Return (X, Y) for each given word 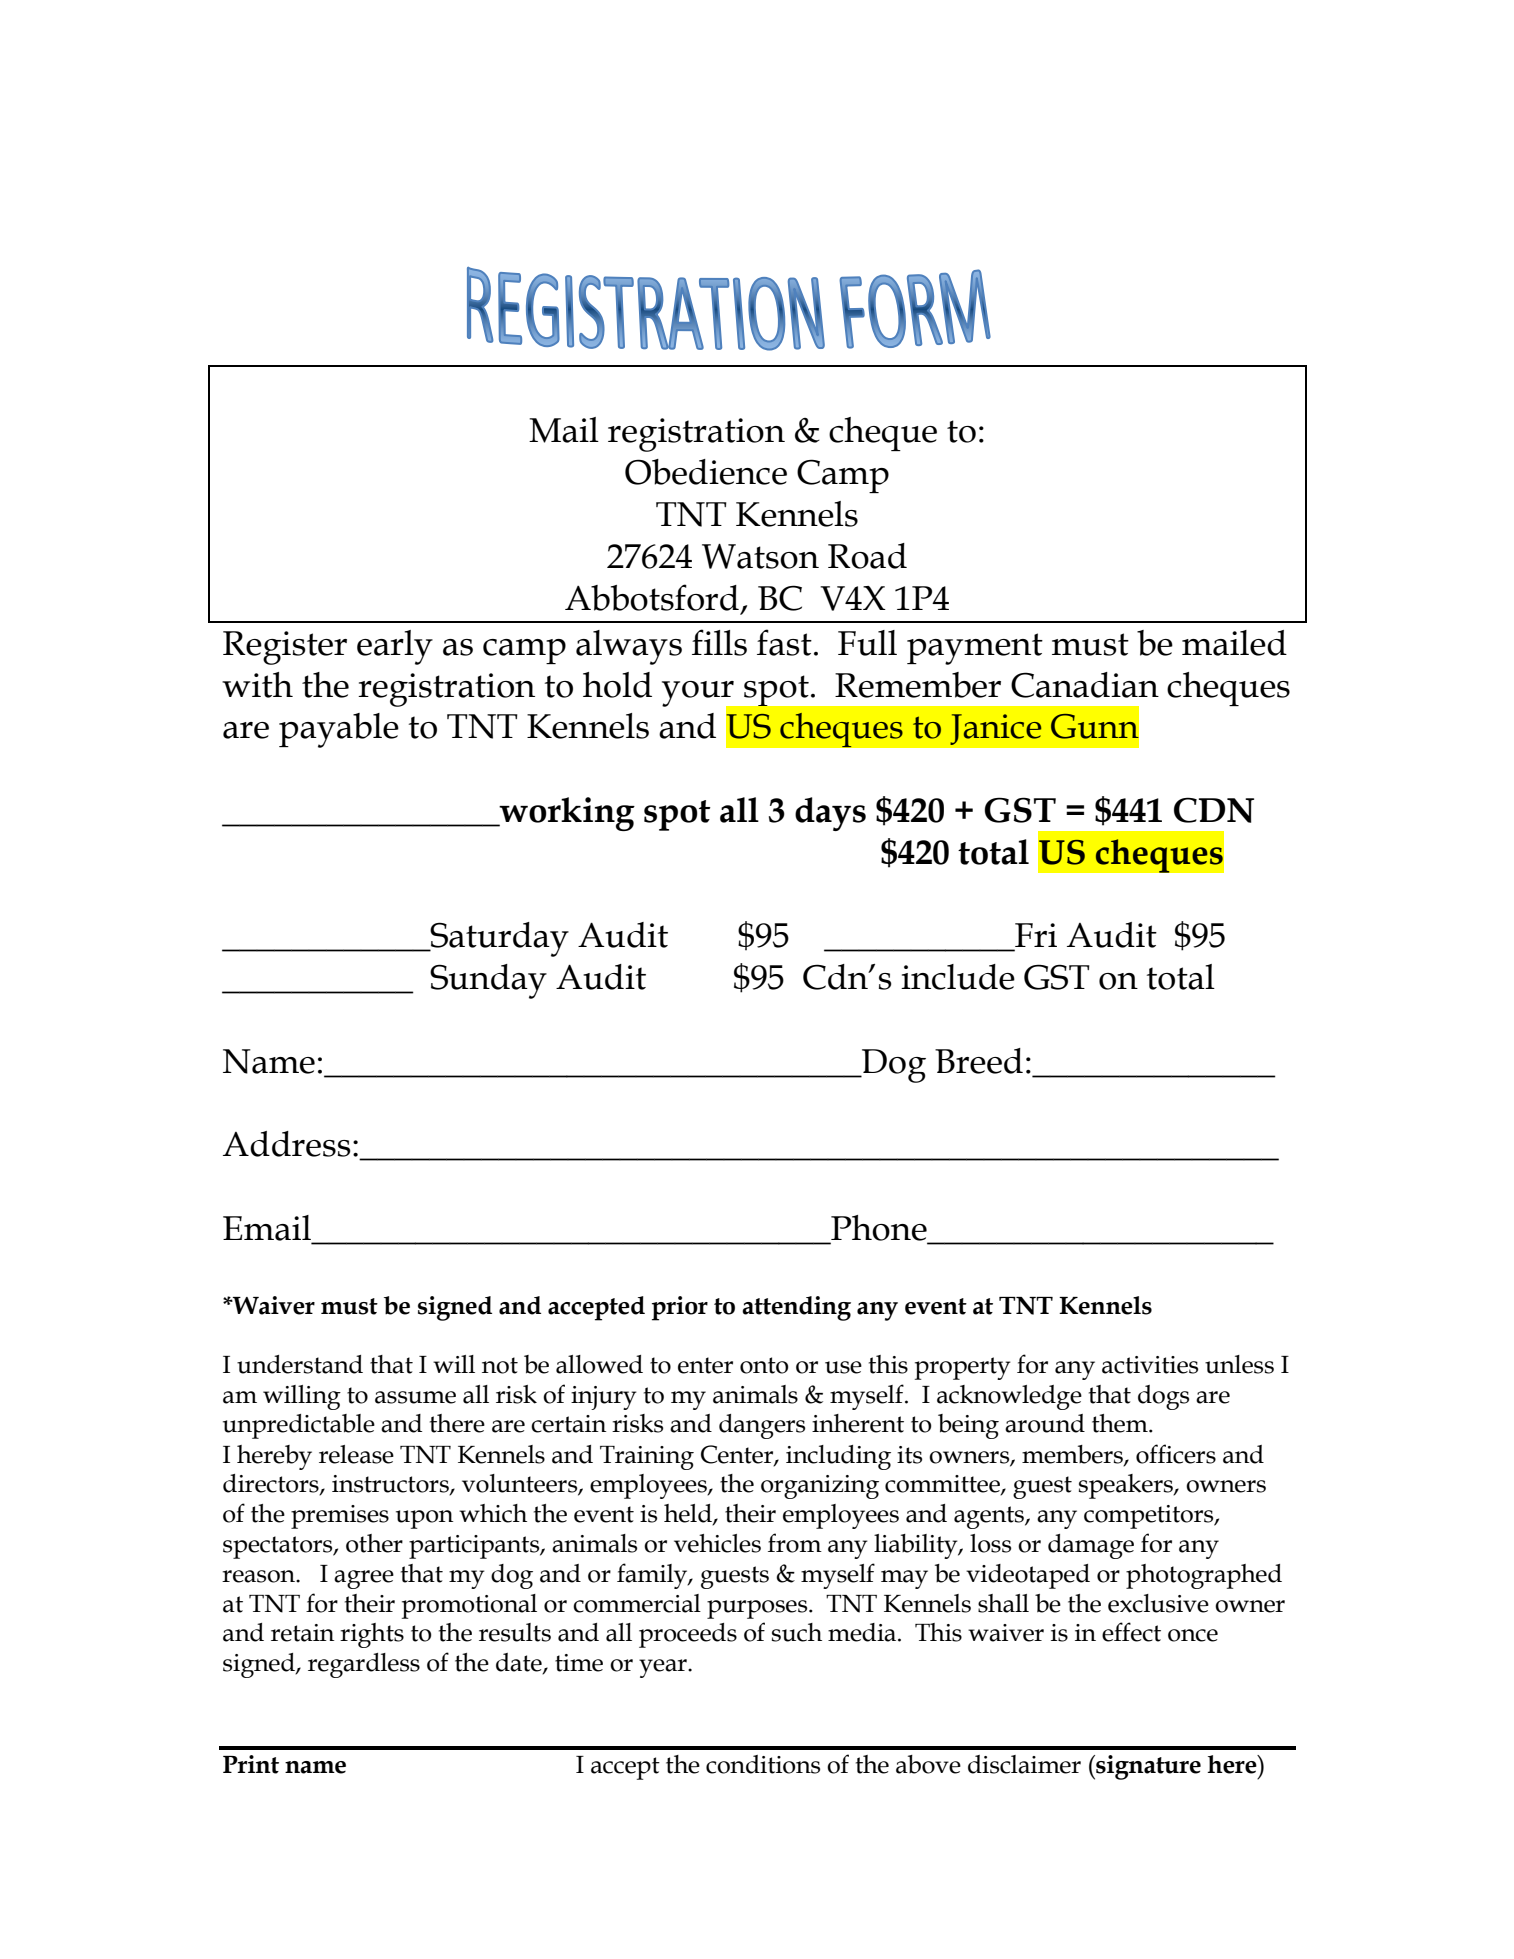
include (958, 977)
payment (975, 649)
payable (339, 730)
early (395, 647)
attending (796, 1308)
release (356, 1454)
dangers (762, 1426)
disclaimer (1024, 1764)
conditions (763, 1764)
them (1121, 1423)
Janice (996, 729)
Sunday (488, 981)
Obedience (706, 472)
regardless (364, 1665)
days (830, 814)
